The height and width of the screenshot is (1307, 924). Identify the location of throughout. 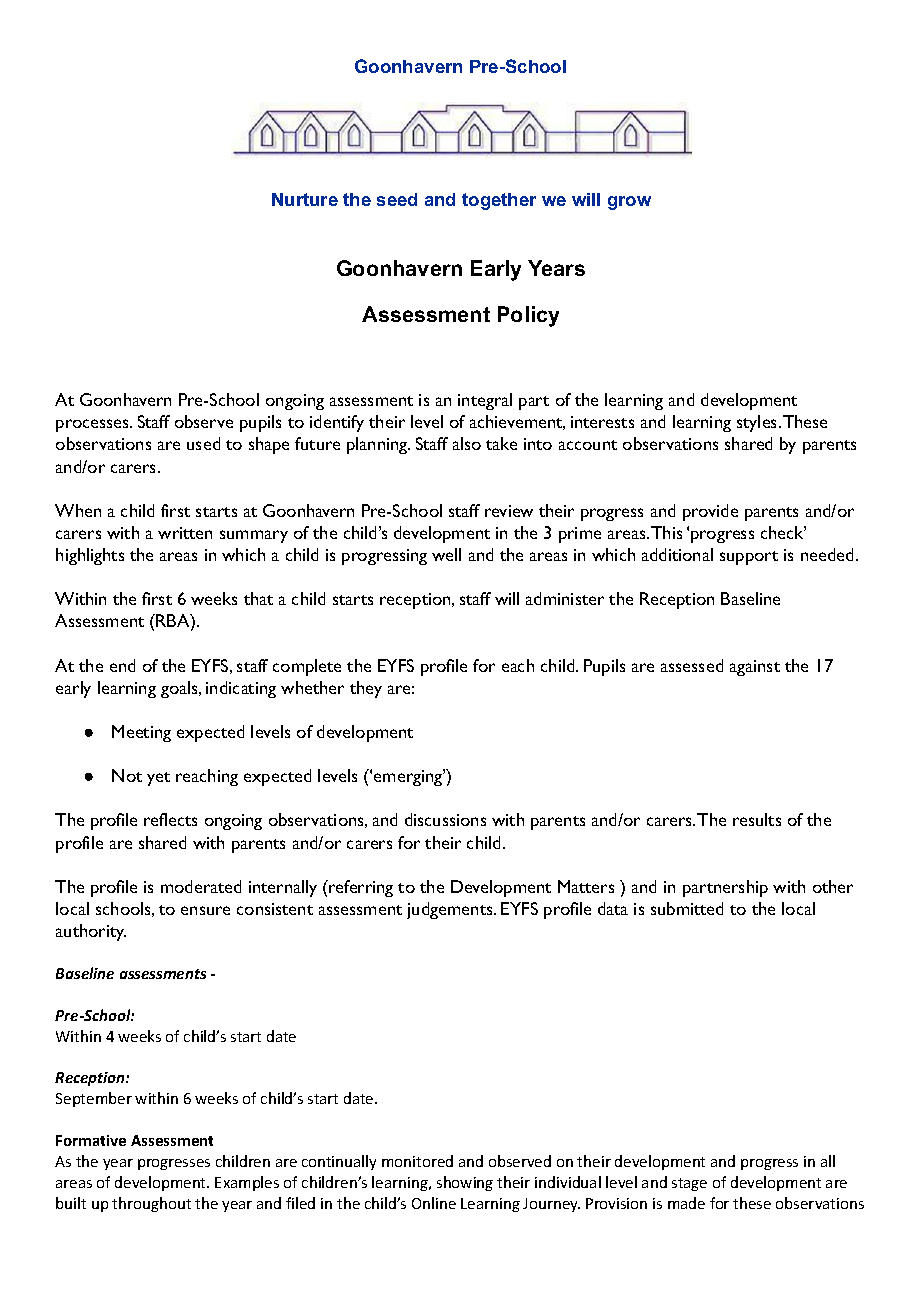
(151, 1204).
